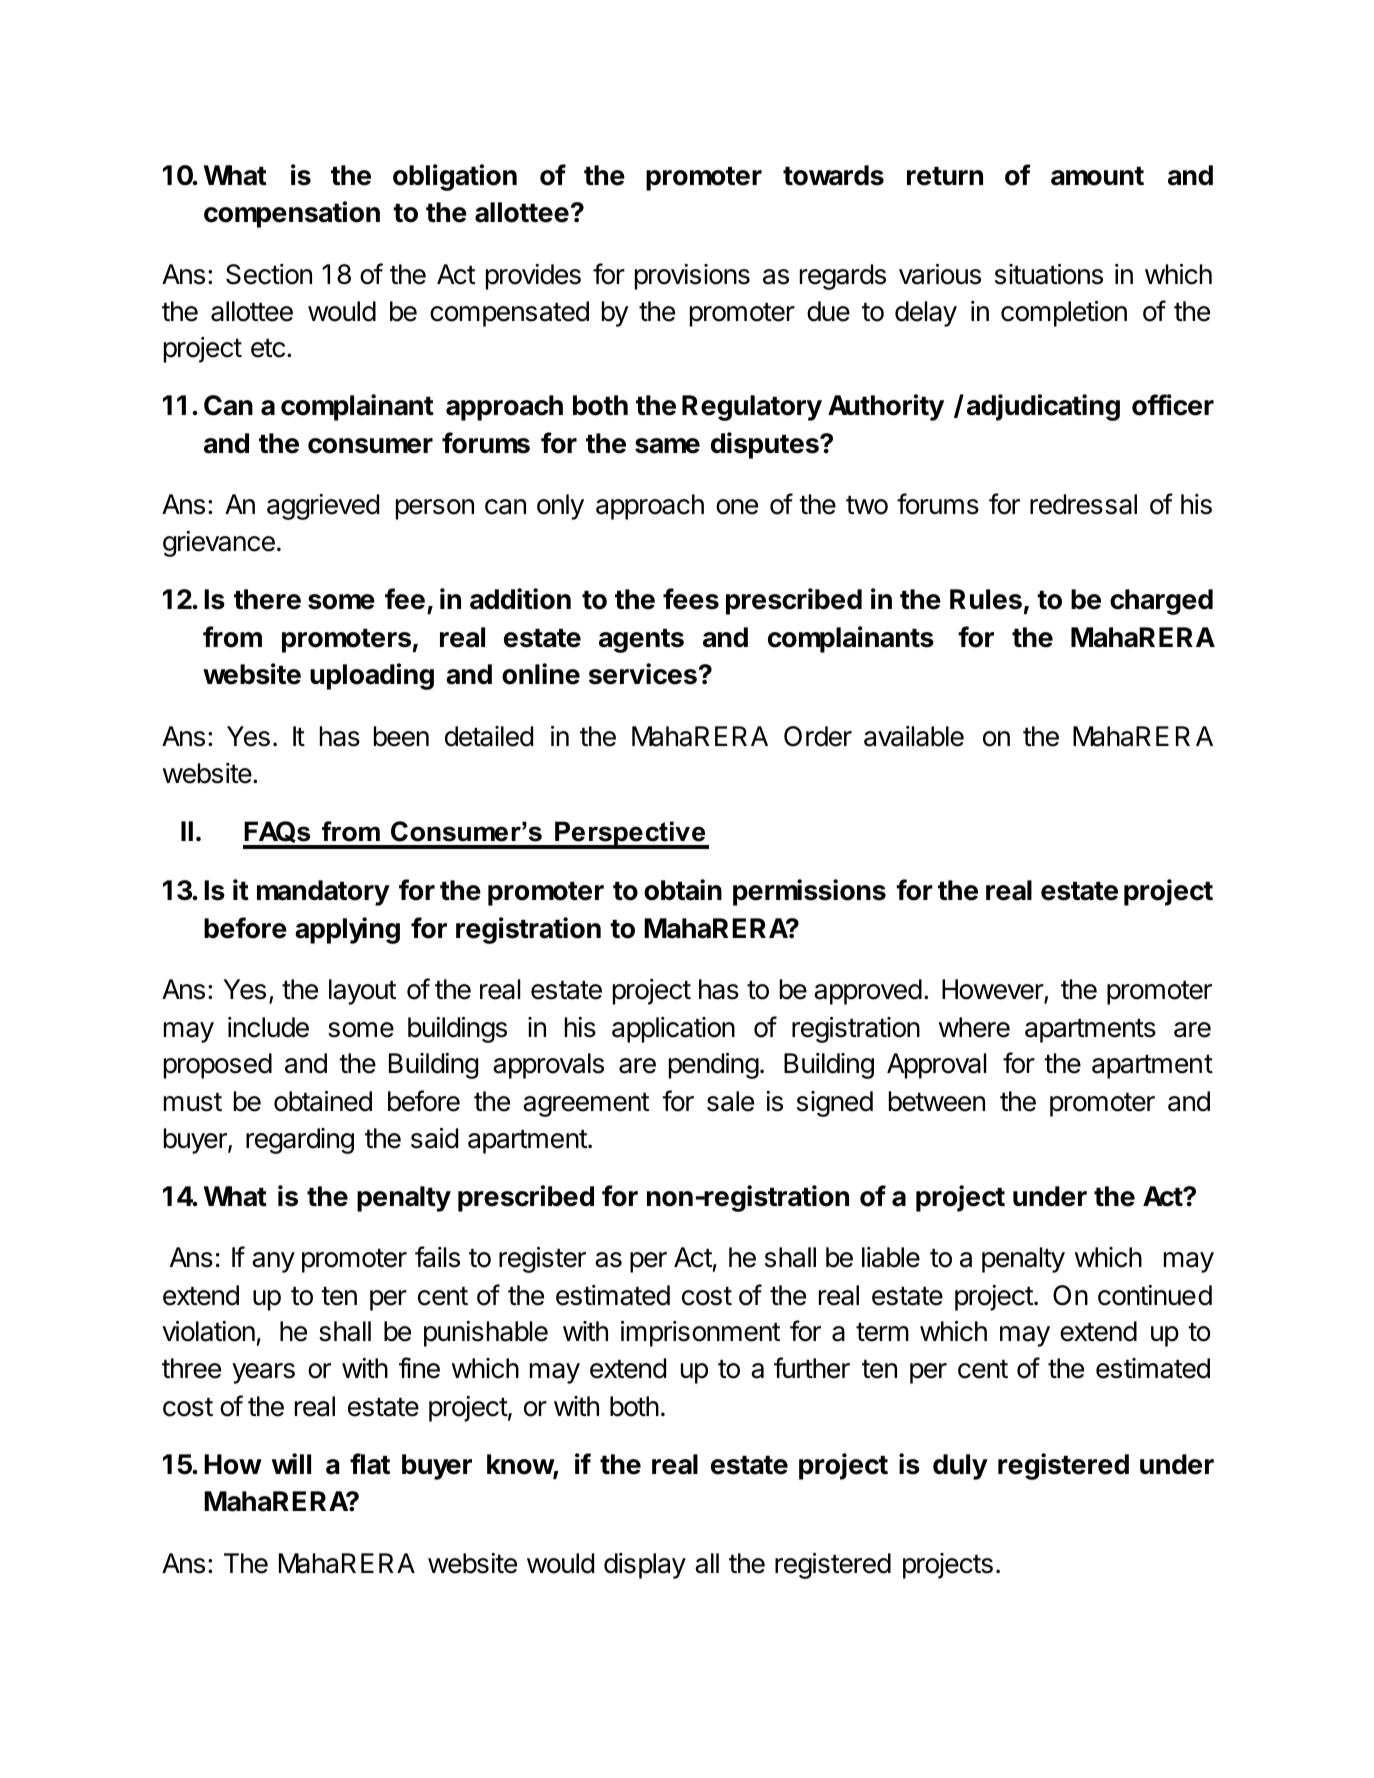 The height and width of the image is (1778, 1374). Describe the element at coordinates (291, 1463) in the image. I see `will` at that location.
